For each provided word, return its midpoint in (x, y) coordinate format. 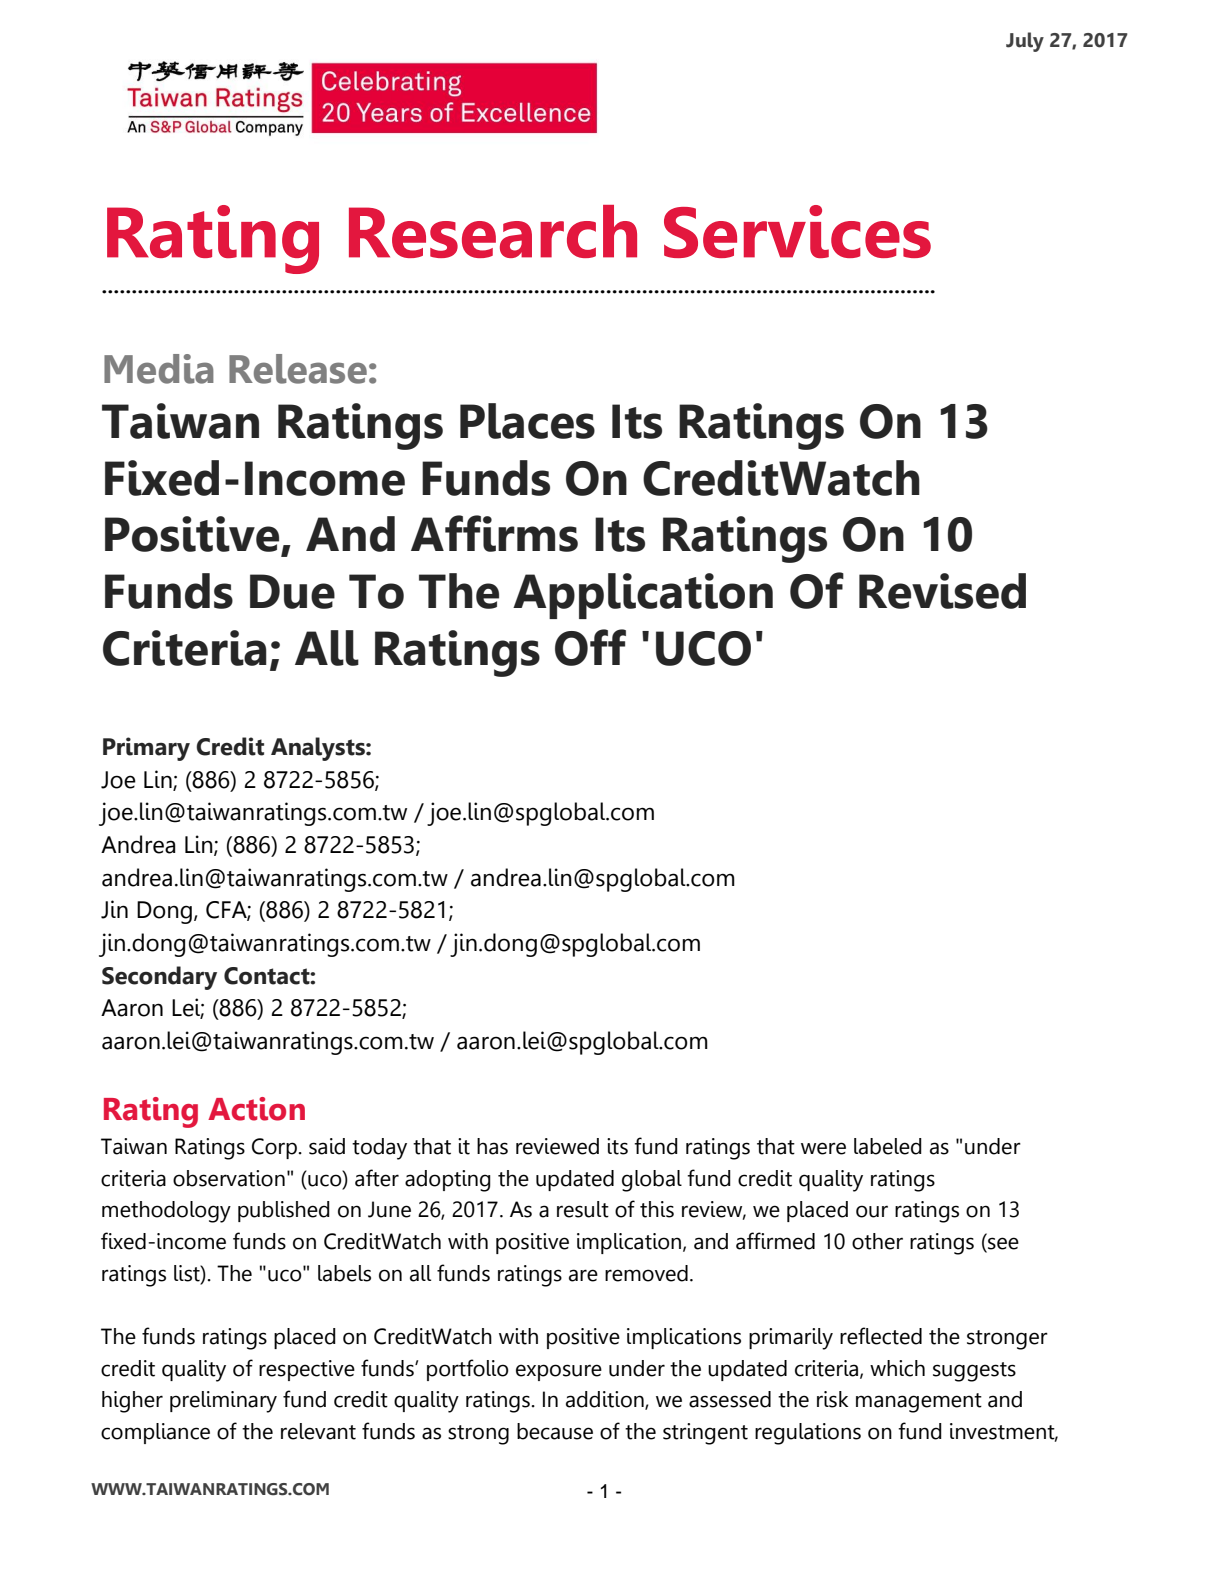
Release (298, 369)
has (492, 1146)
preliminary (223, 1402)
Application (643, 596)
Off (590, 647)
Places (527, 421)
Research (493, 231)
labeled (888, 1146)
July (1025, 42)
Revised (942, 591)
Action (256, 1109)
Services (797, 231)
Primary (146, 749)
